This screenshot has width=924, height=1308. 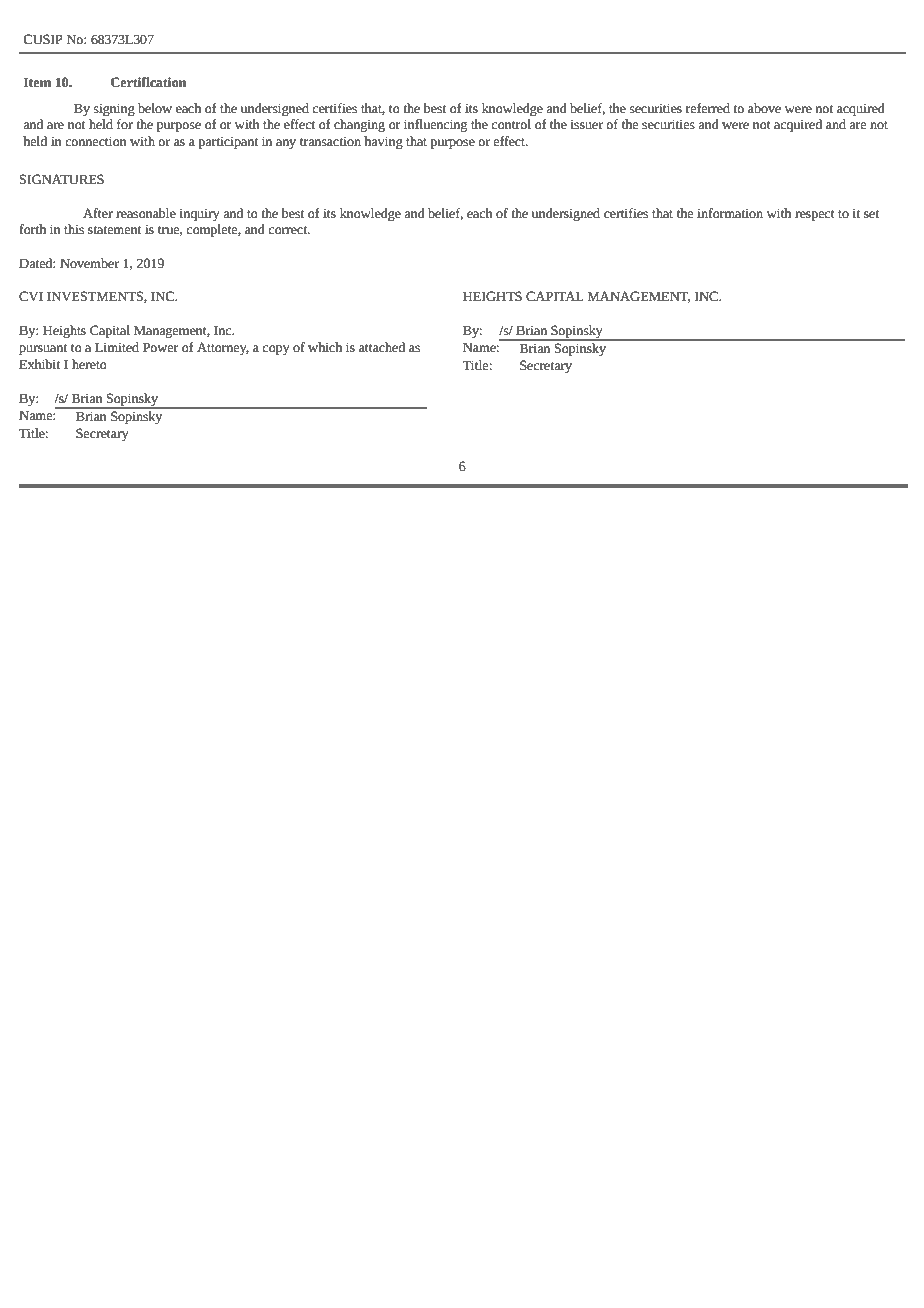 What do you see at coordinates (815, 215) in the screenshot?
I see `respect` at bounding box center [815, 215].
